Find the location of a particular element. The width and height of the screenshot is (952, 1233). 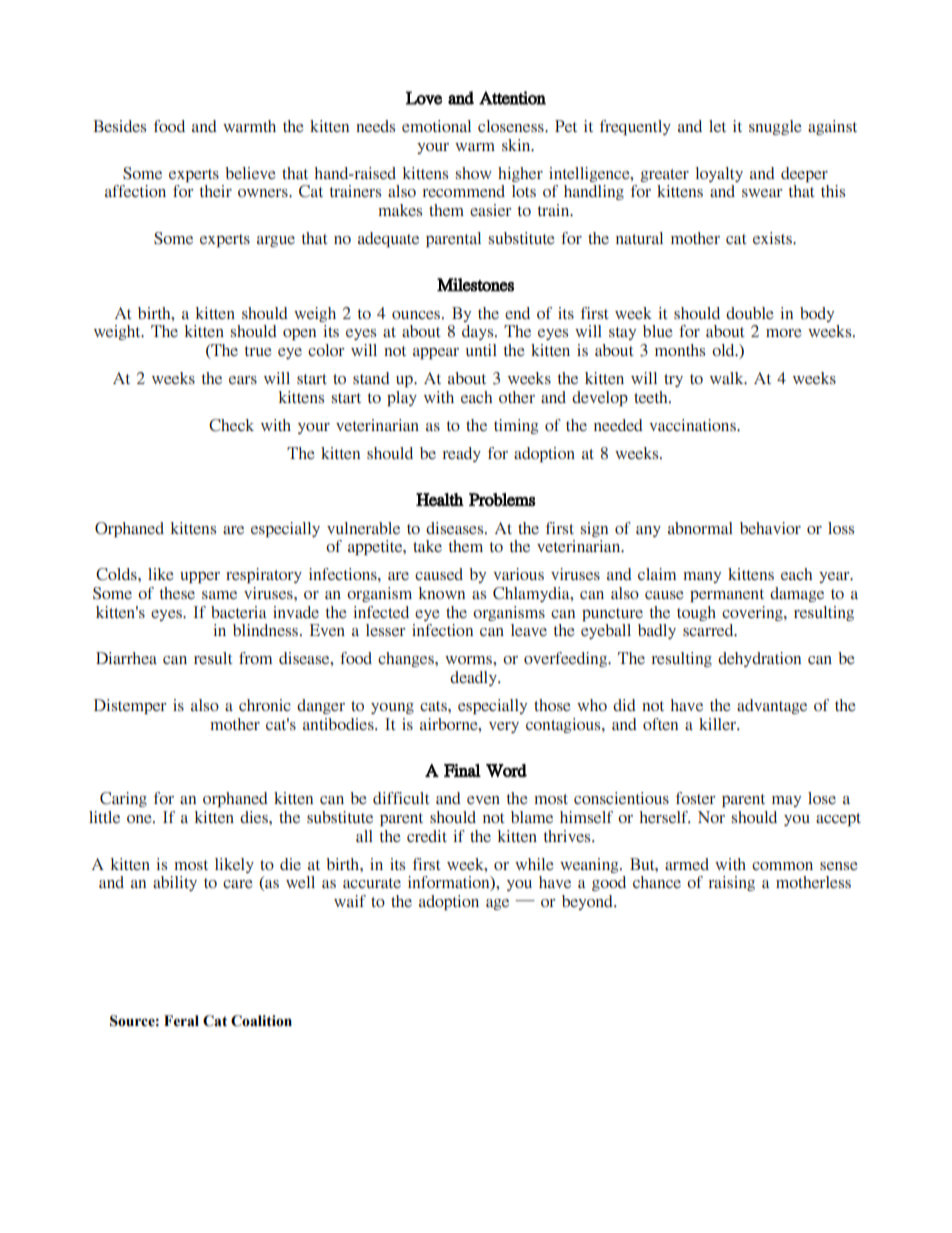

take is located at coordinates (427, 546).
